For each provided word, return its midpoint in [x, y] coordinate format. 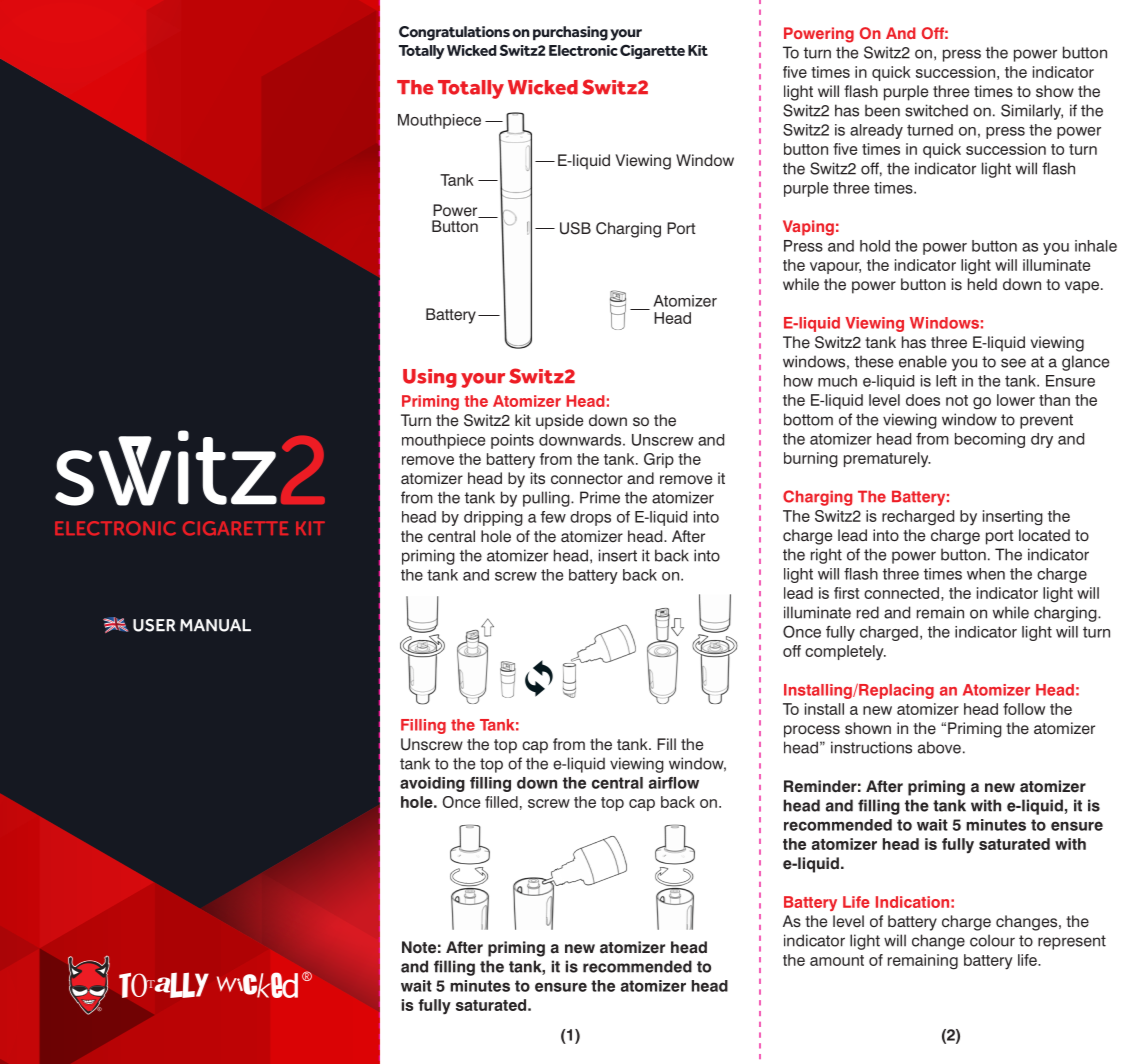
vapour [835, 268]
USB [575, 228]
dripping [493, 518]
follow [1024, 709]
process [812, 731]
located [1044, 535]
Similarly [1032, 112]
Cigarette [652, 51]
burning [811, 460]
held [982, 284]
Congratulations [454, 33]
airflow [674, 783]
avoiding [432, 784]
